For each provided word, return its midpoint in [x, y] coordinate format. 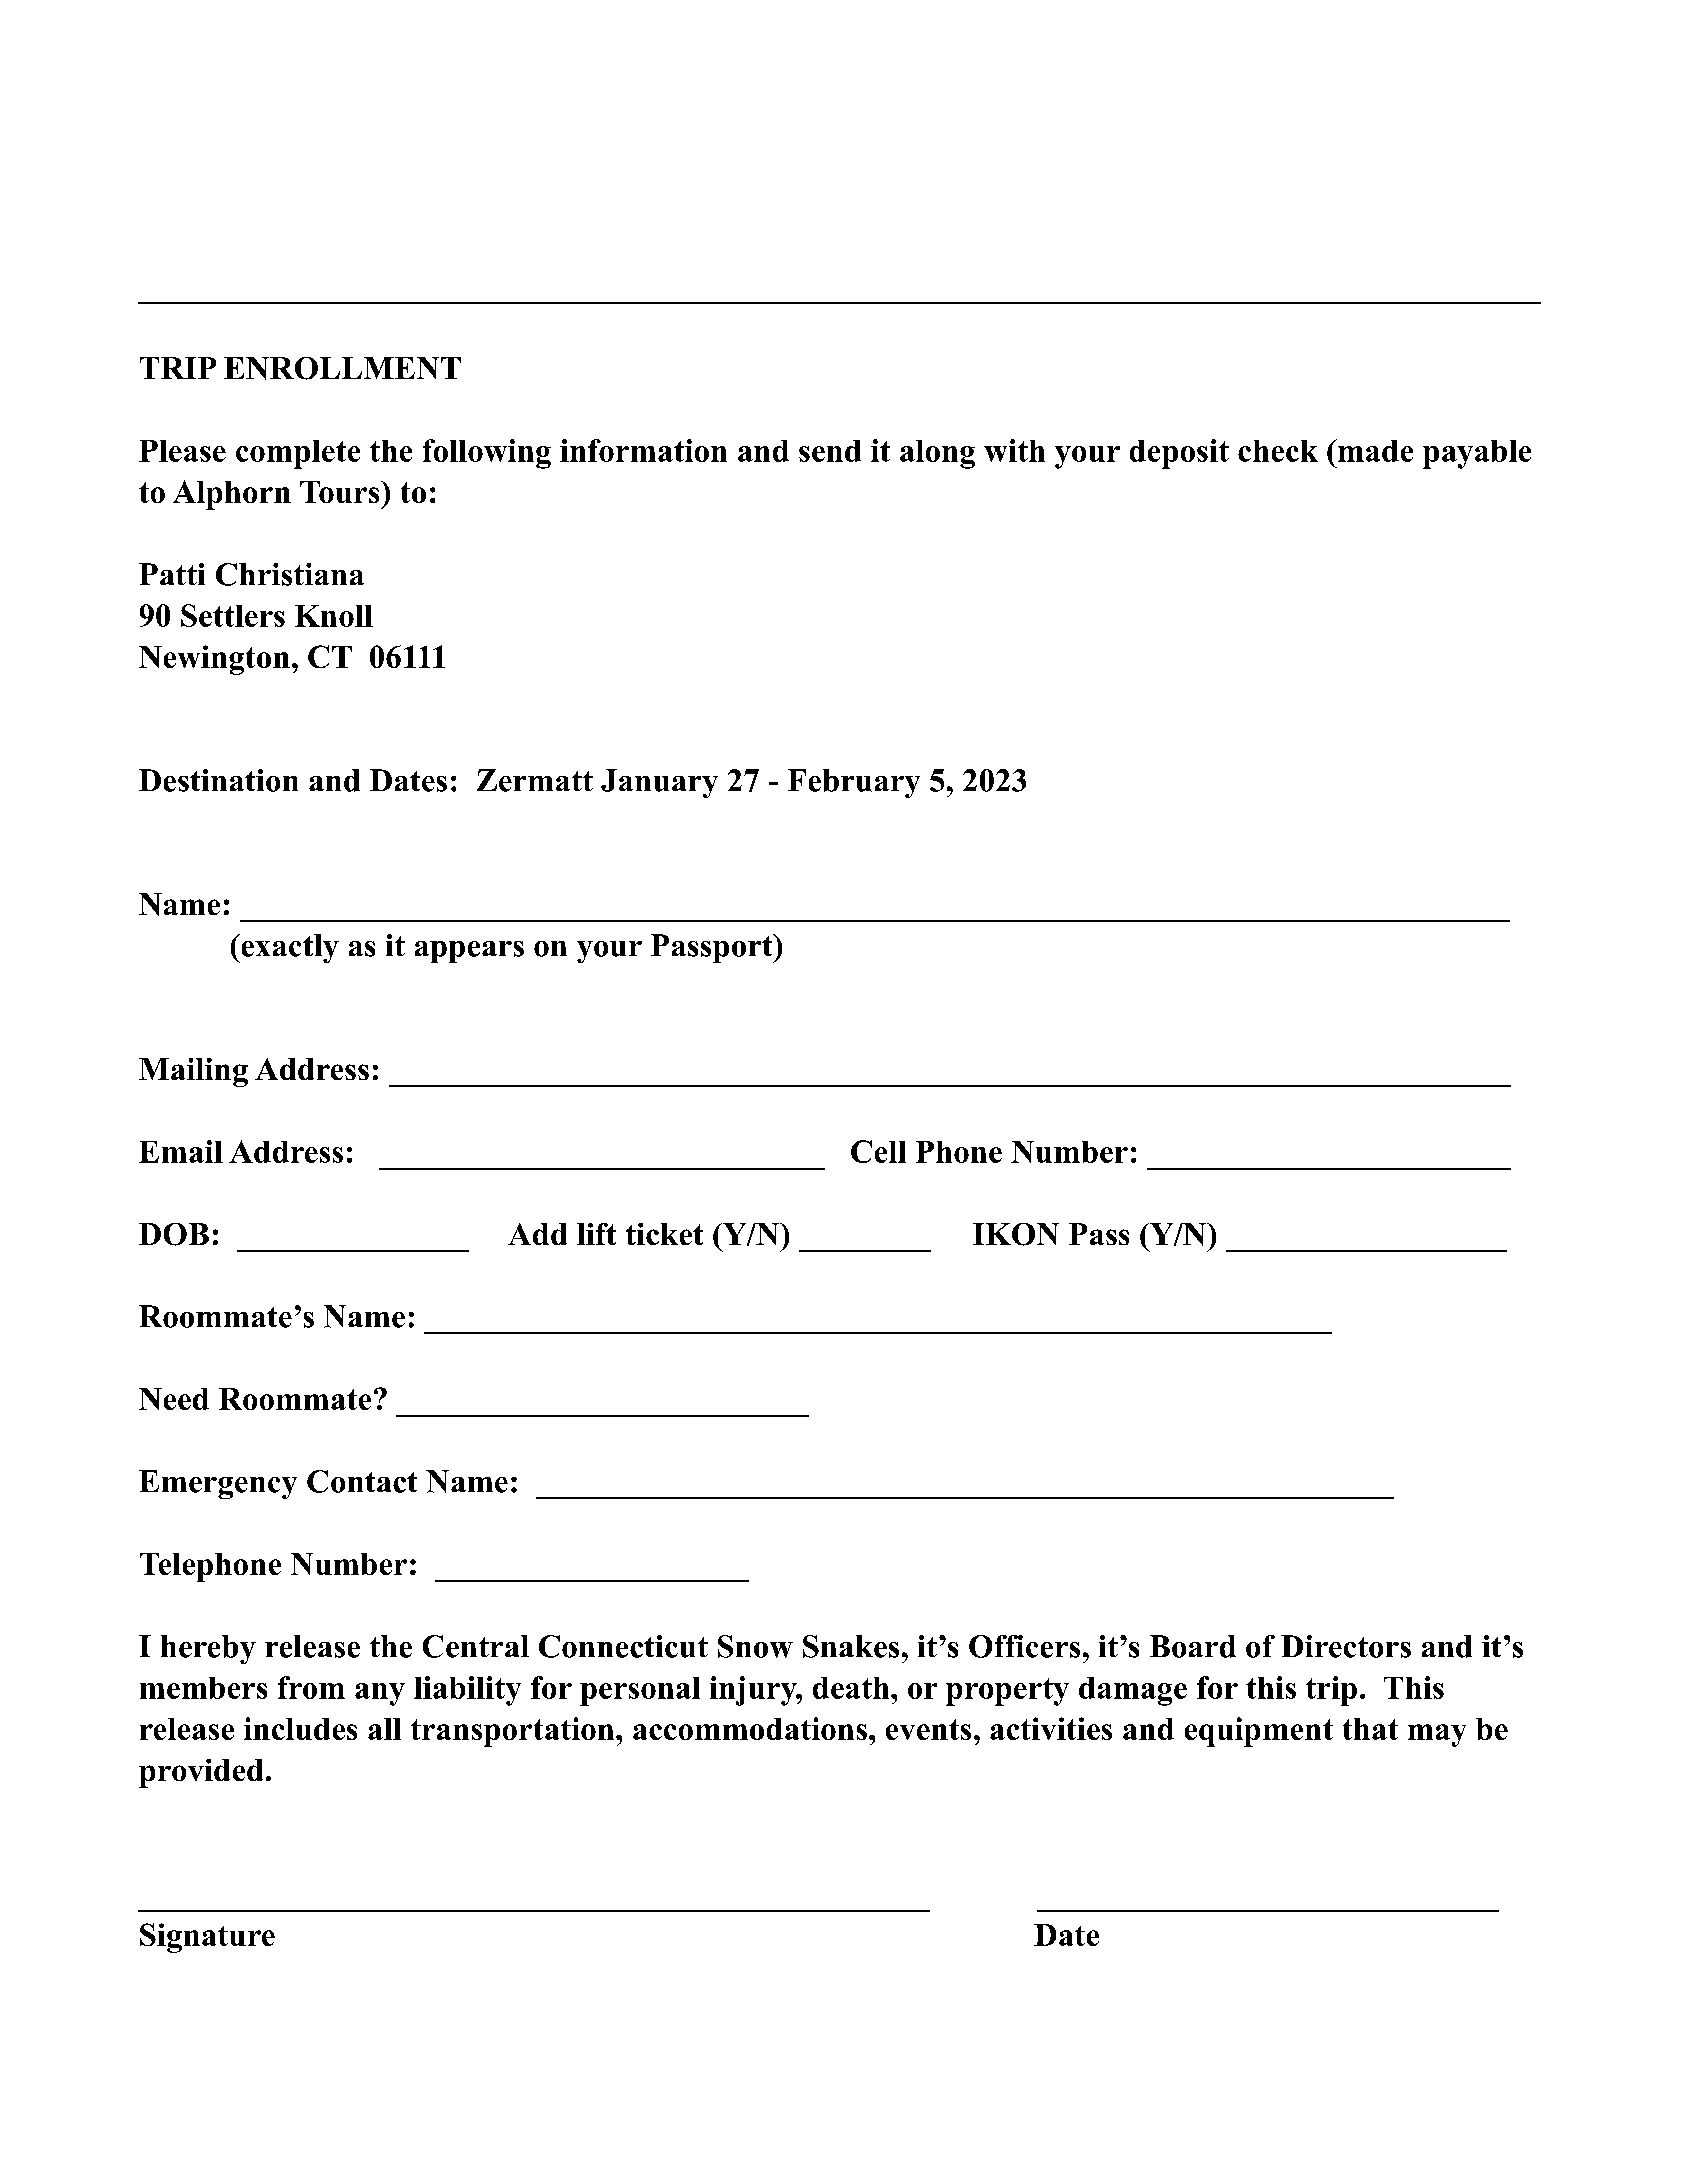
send [830, 451]
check [1278, 451]
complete [298, 454]
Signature [207, 1938]
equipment [1259, 1732]
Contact [362, 1481]
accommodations [750, 1728]
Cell [878, 1151]
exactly [289, 948]
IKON [1016, 1234]
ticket [664, 1234]
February [854, 783]
